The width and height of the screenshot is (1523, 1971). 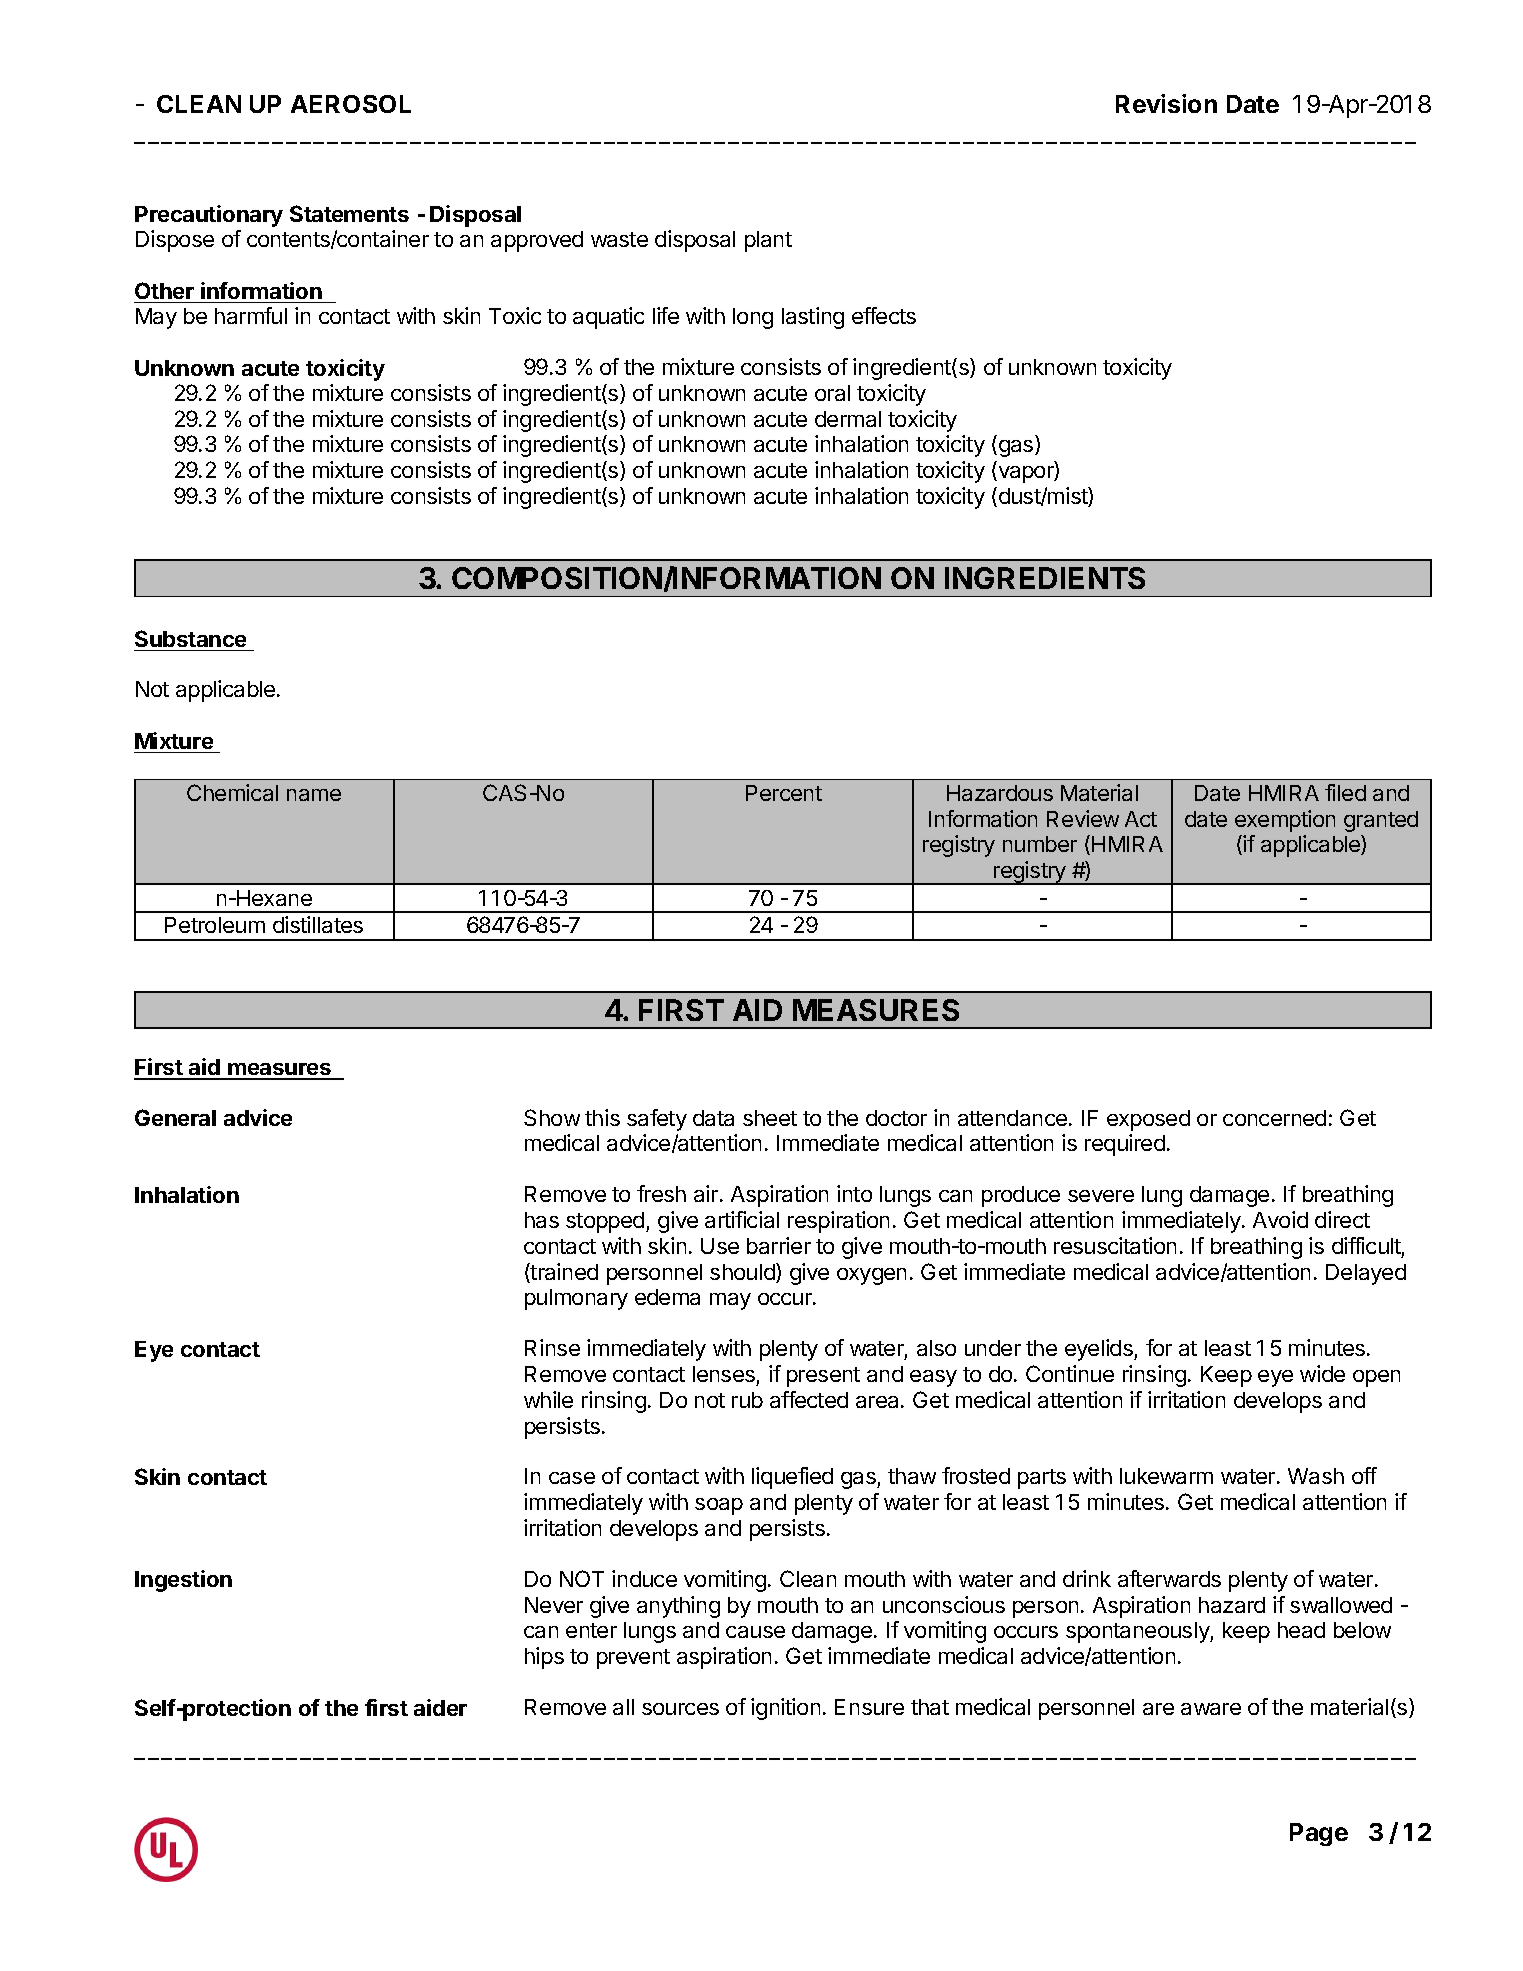 What do you see at coordinates (1166, 103) in the screenshot?
I see `Revision` at bounding box center [1166, 103].
